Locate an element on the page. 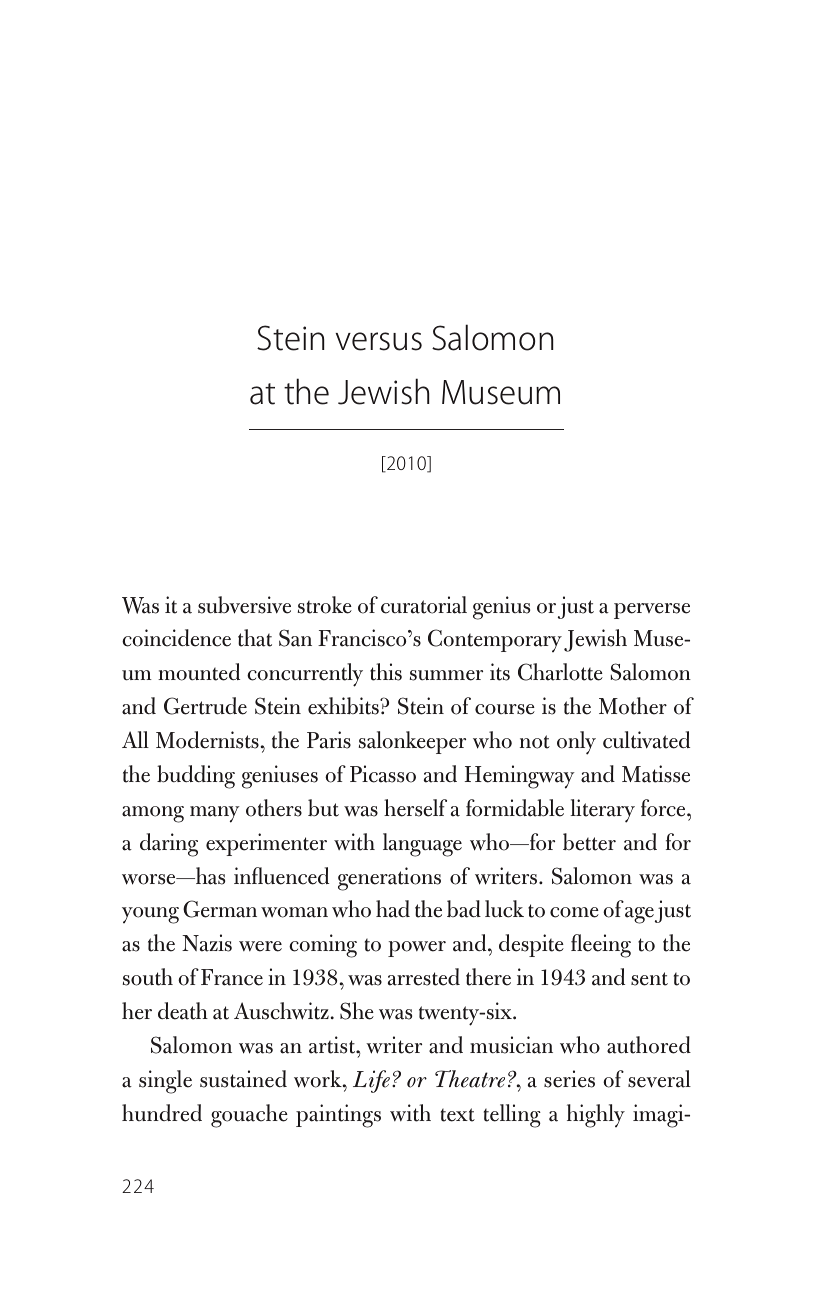 This document has width=813, height=1301. only is located at coordinates (576, 743).
